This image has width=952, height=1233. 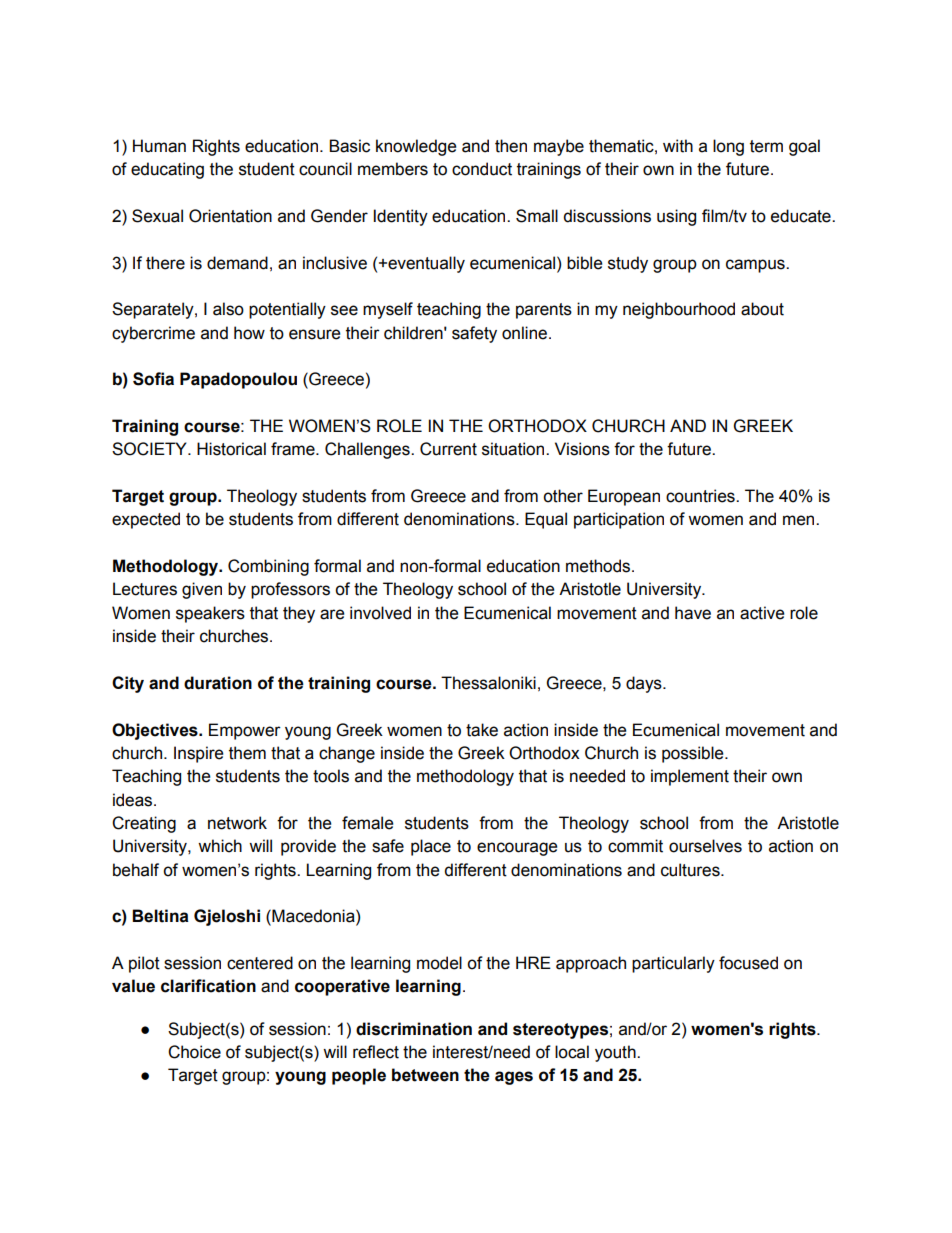 I want to click on Historical, so click(x=231, y=449).
